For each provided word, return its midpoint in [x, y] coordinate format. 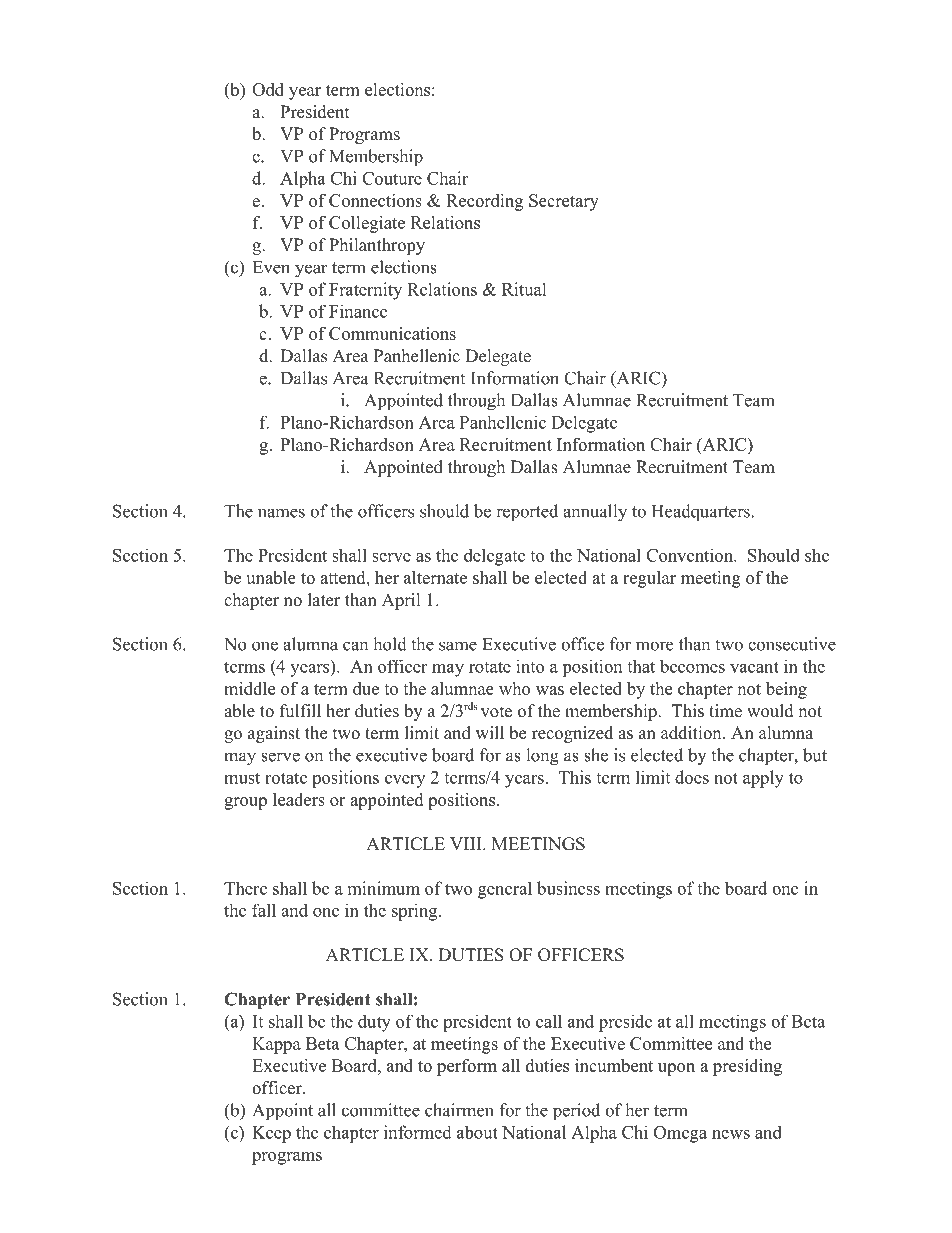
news [731, 1134]
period [576, 1111]
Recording [484, 202]
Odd [268, 89]
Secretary [564, 202]
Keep [271, 1134]
